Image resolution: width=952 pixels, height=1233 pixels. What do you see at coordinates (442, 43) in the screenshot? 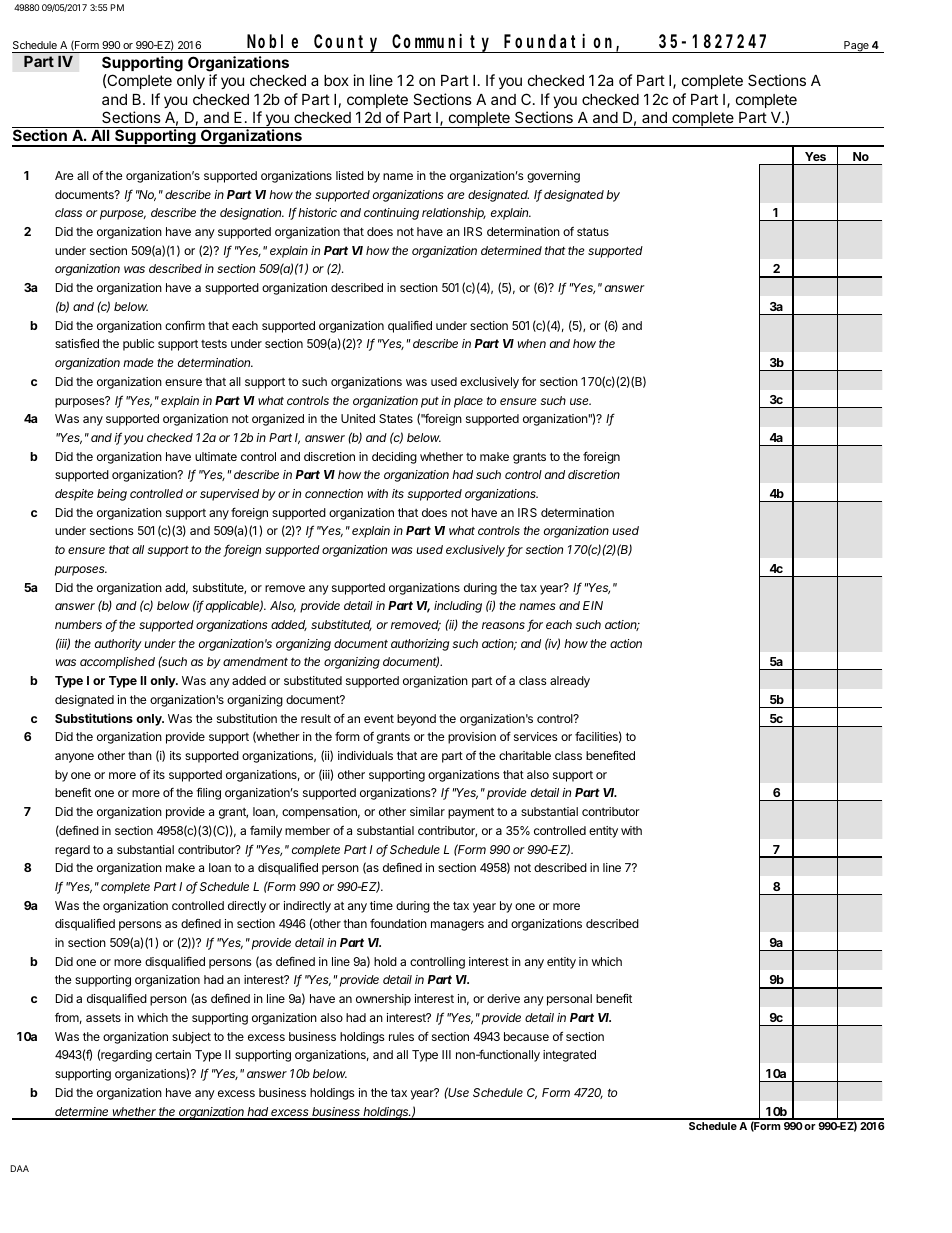
I see `Community` at bounding box center [442, 43].
